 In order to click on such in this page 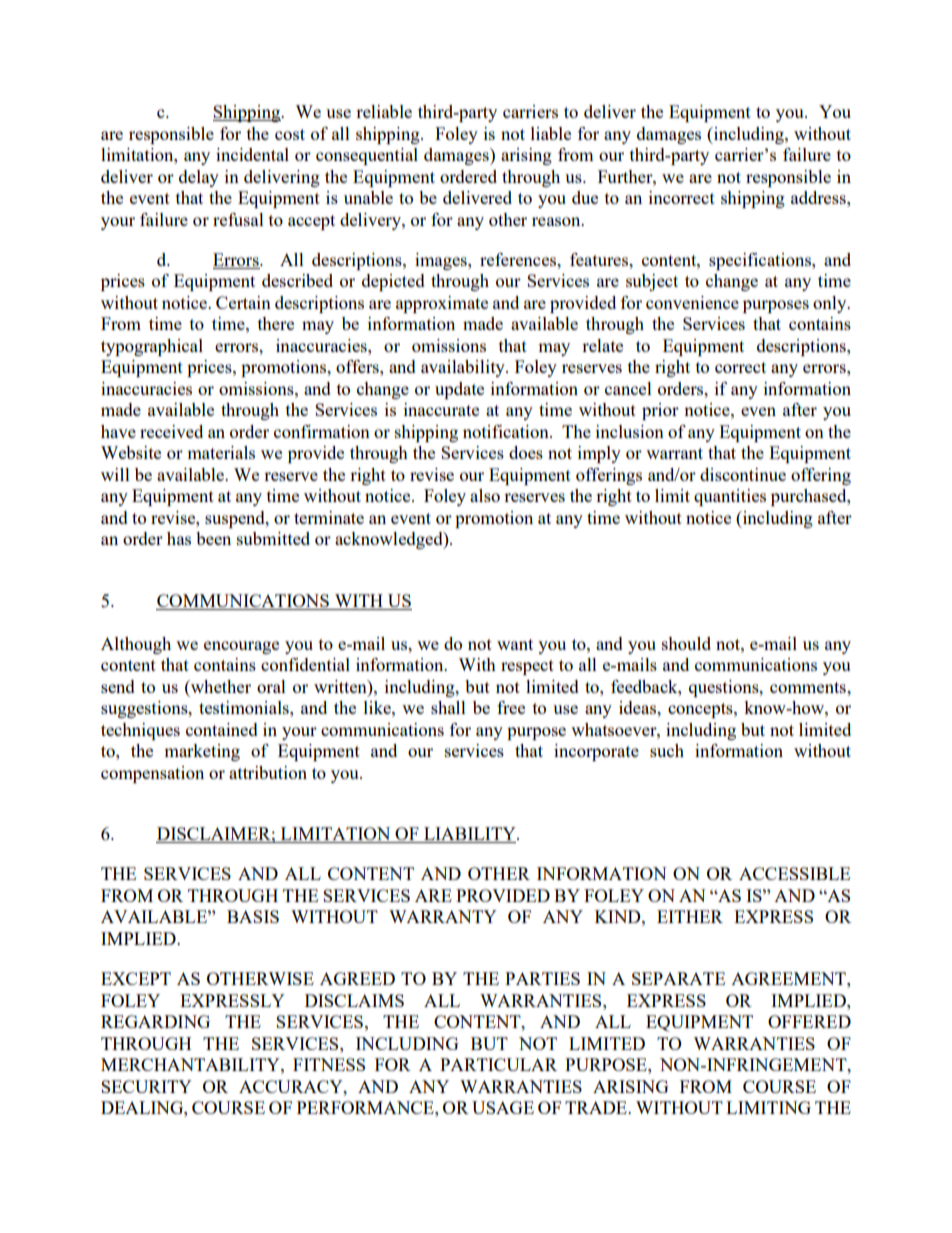, I will do `click(667, 750)`.
